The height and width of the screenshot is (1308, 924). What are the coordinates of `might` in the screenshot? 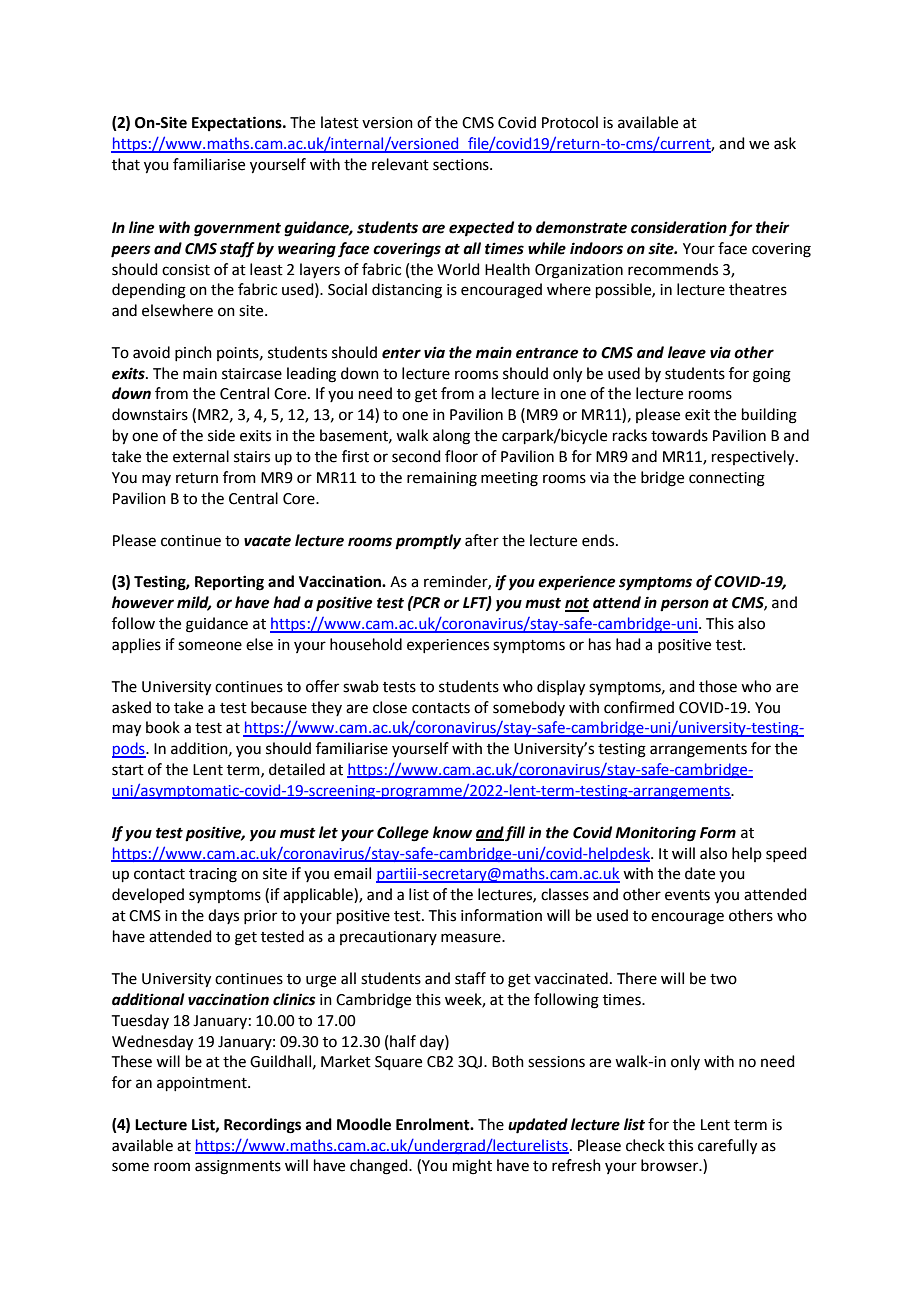 It's located at (472, 1167).
